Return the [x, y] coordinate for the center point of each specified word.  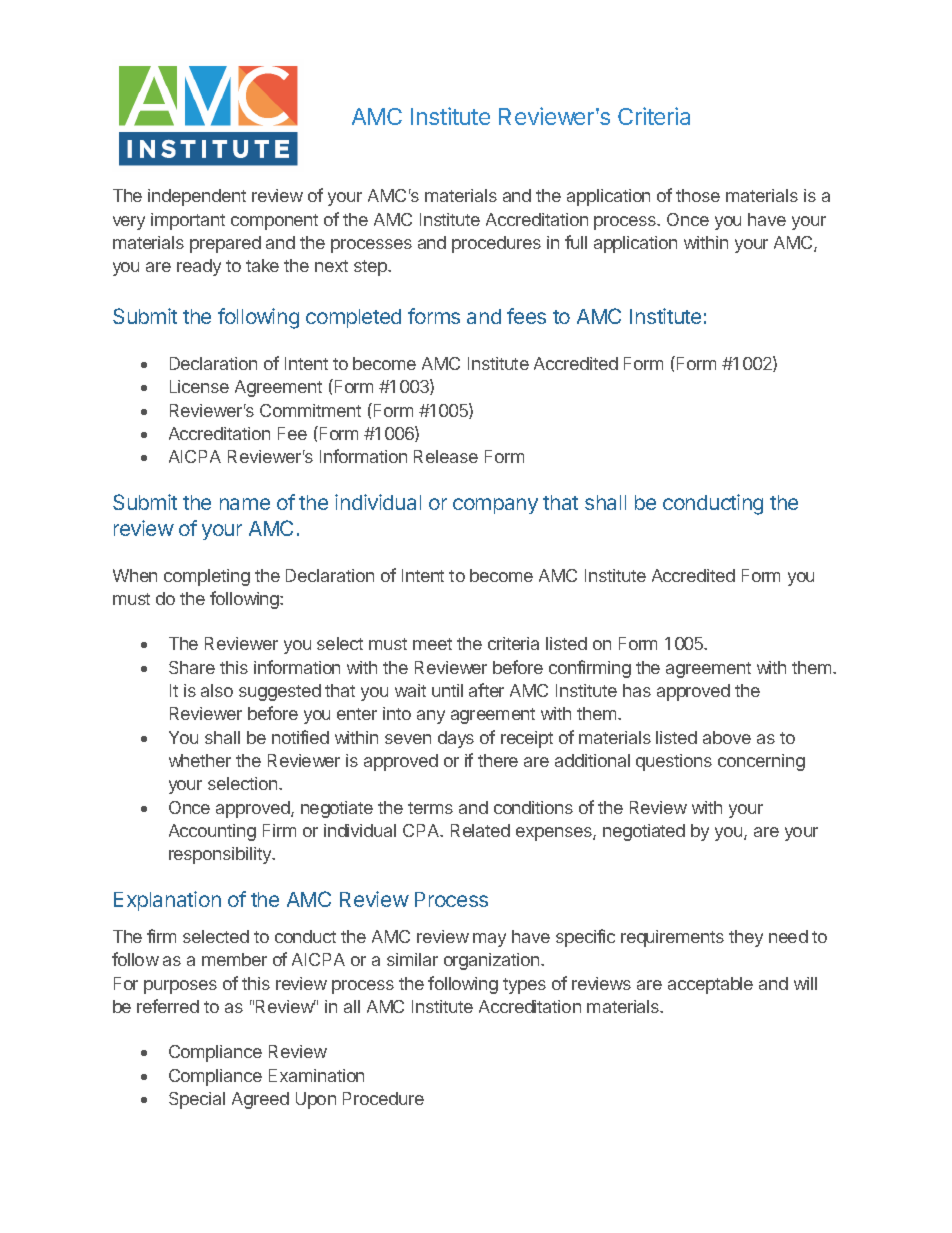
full [576, 242]
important [188, 221]
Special [197, 1100]
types [524, 986]
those [698, 195]
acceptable [710, 985]
